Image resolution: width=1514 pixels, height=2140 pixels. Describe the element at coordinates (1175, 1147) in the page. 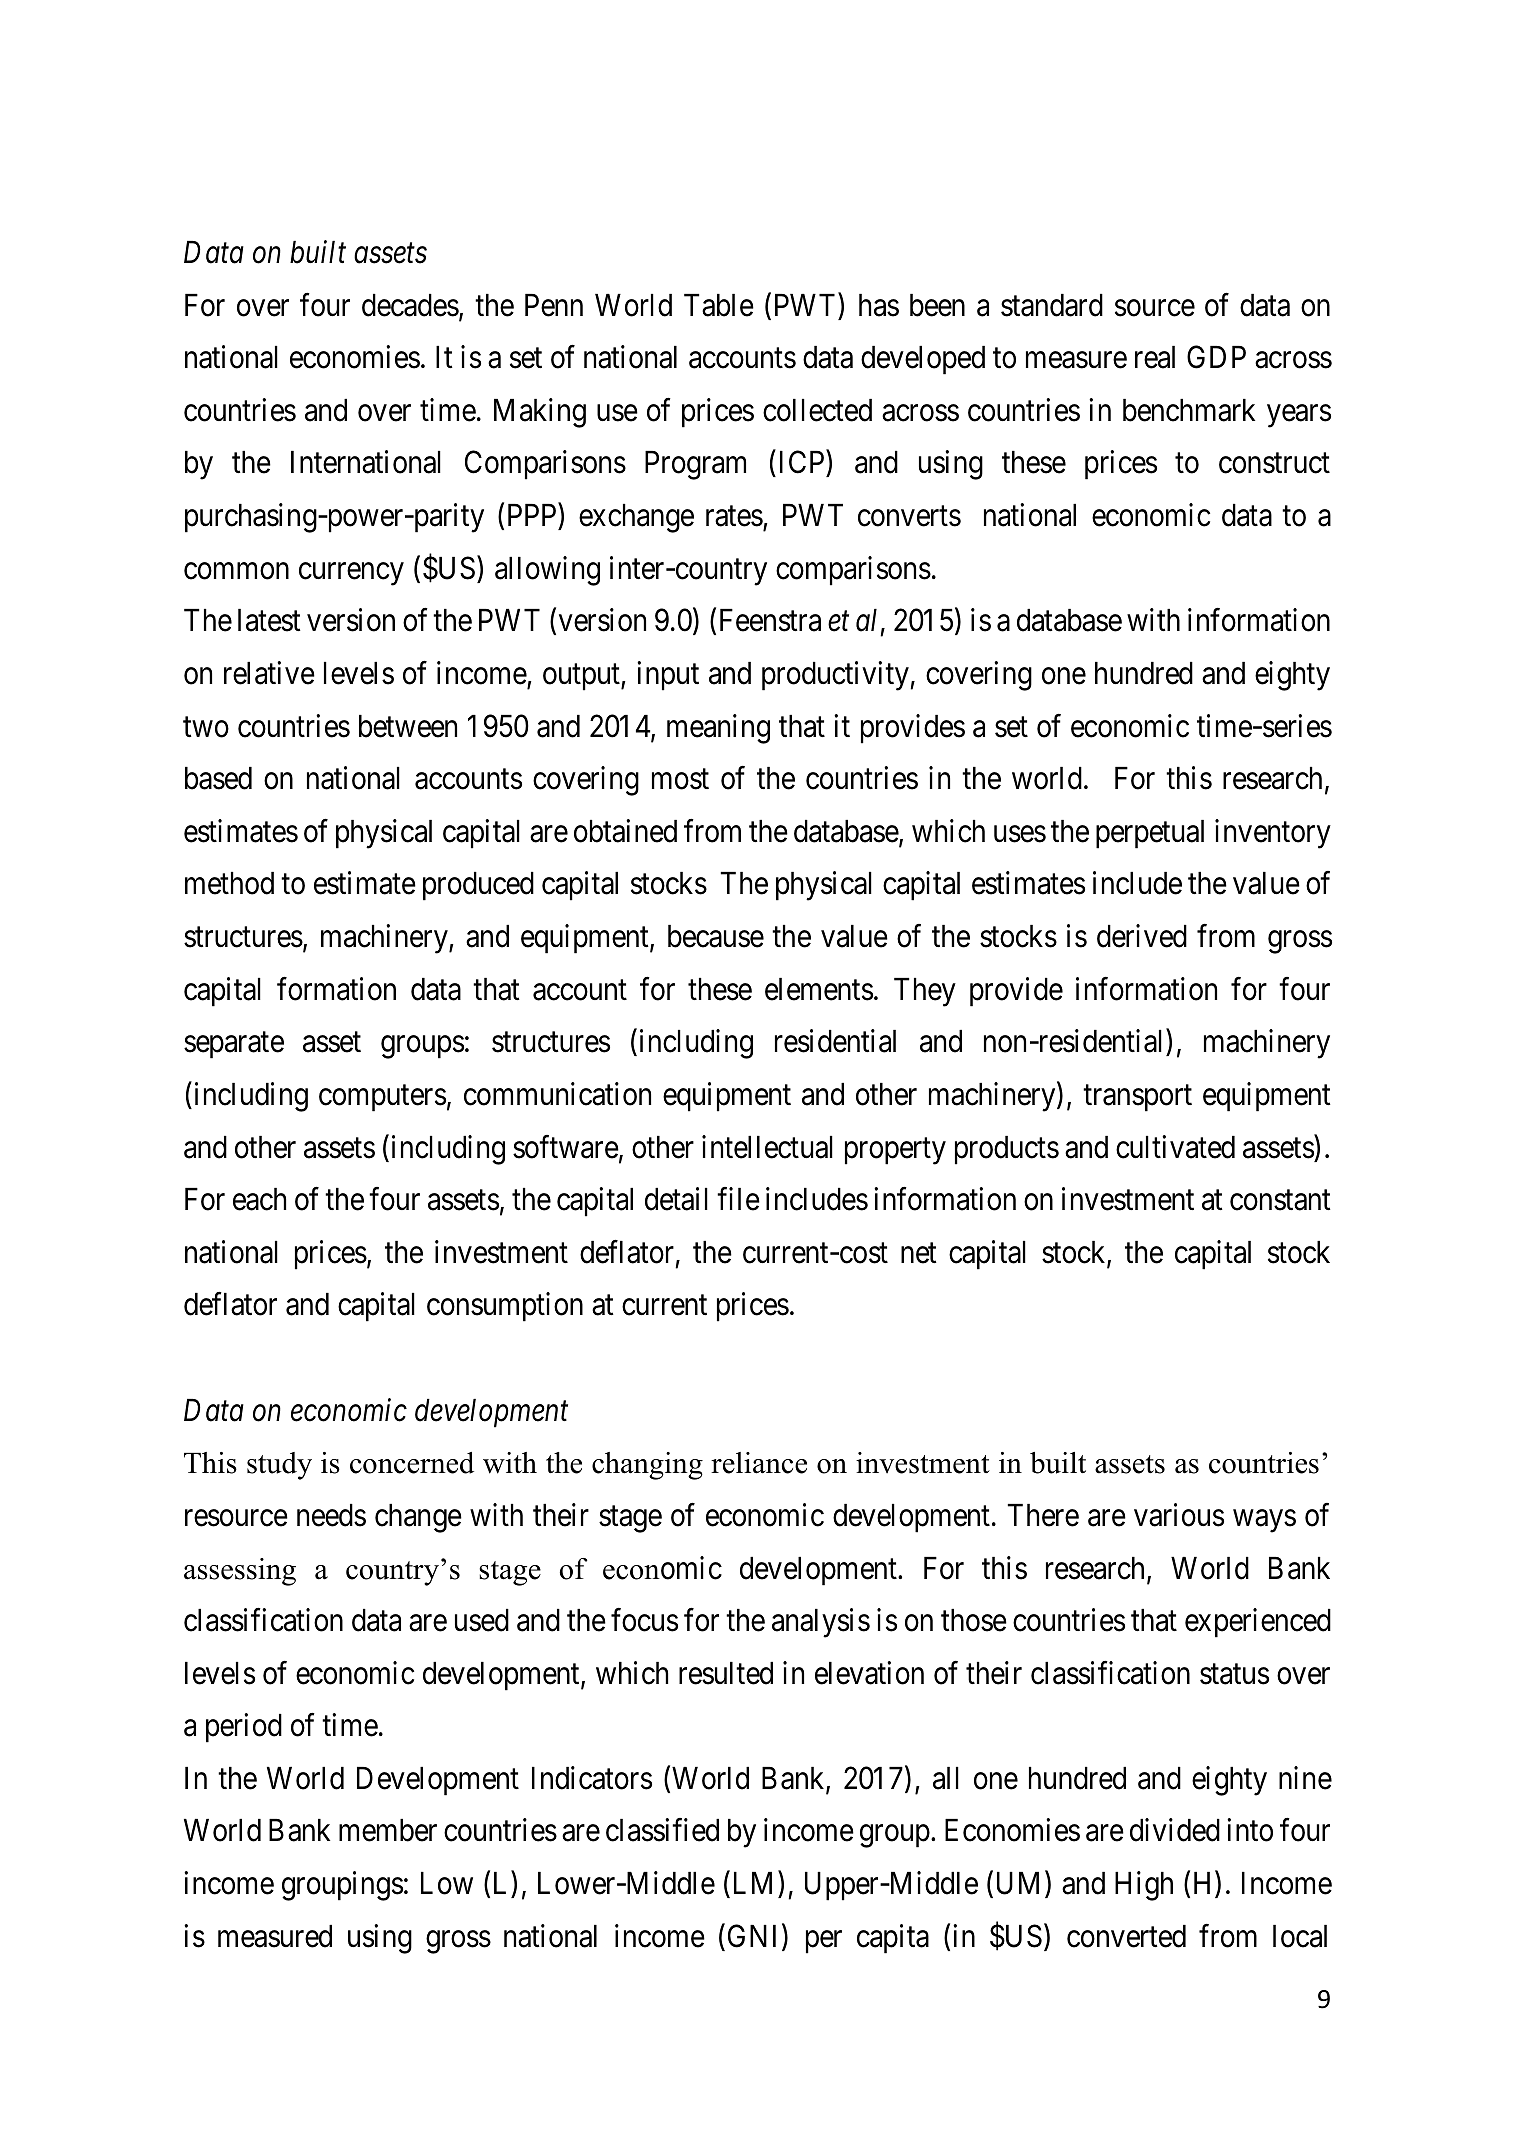

I see `cultivated` at that location.
